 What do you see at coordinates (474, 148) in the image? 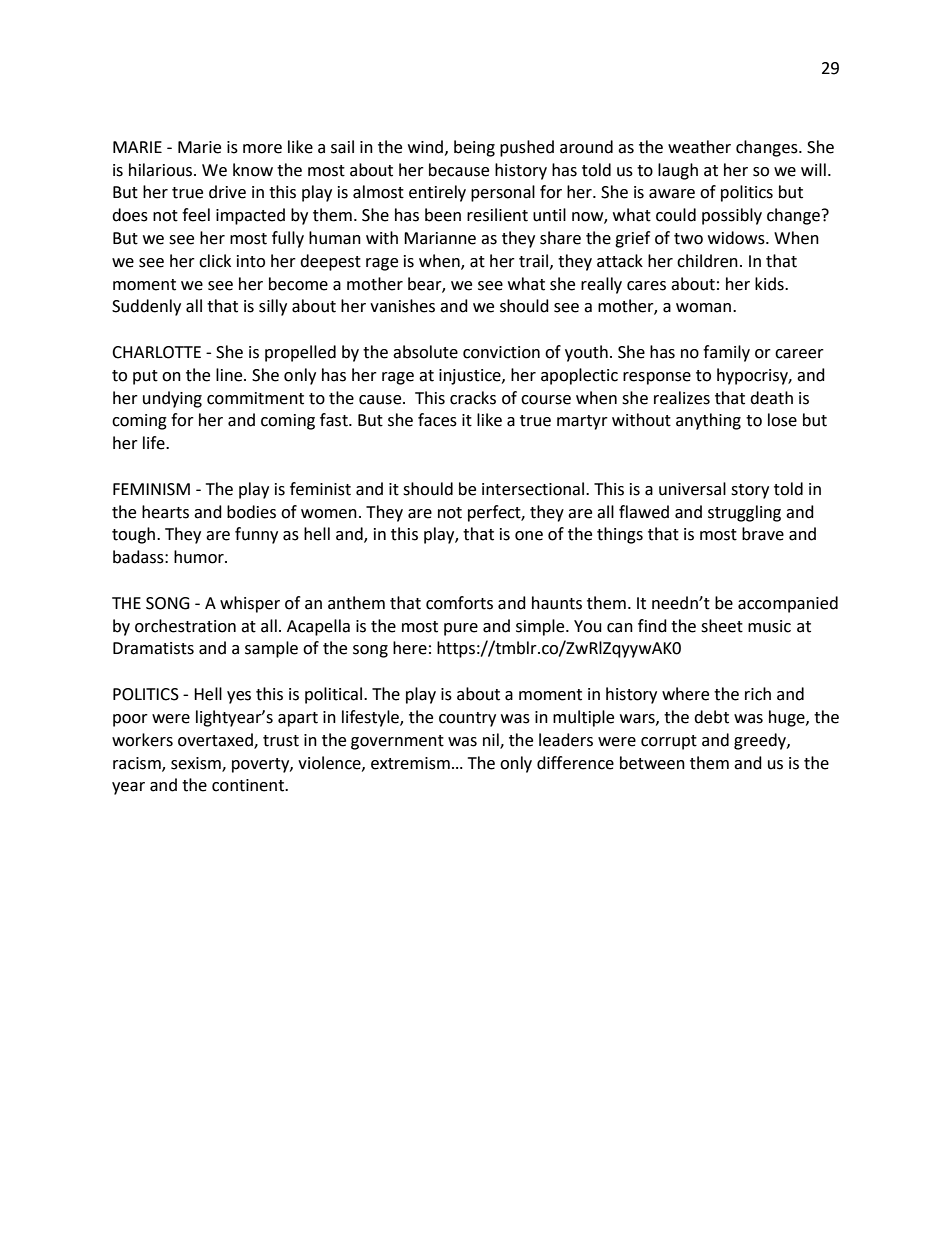
I see `being` at bounding box center [474, 148].
